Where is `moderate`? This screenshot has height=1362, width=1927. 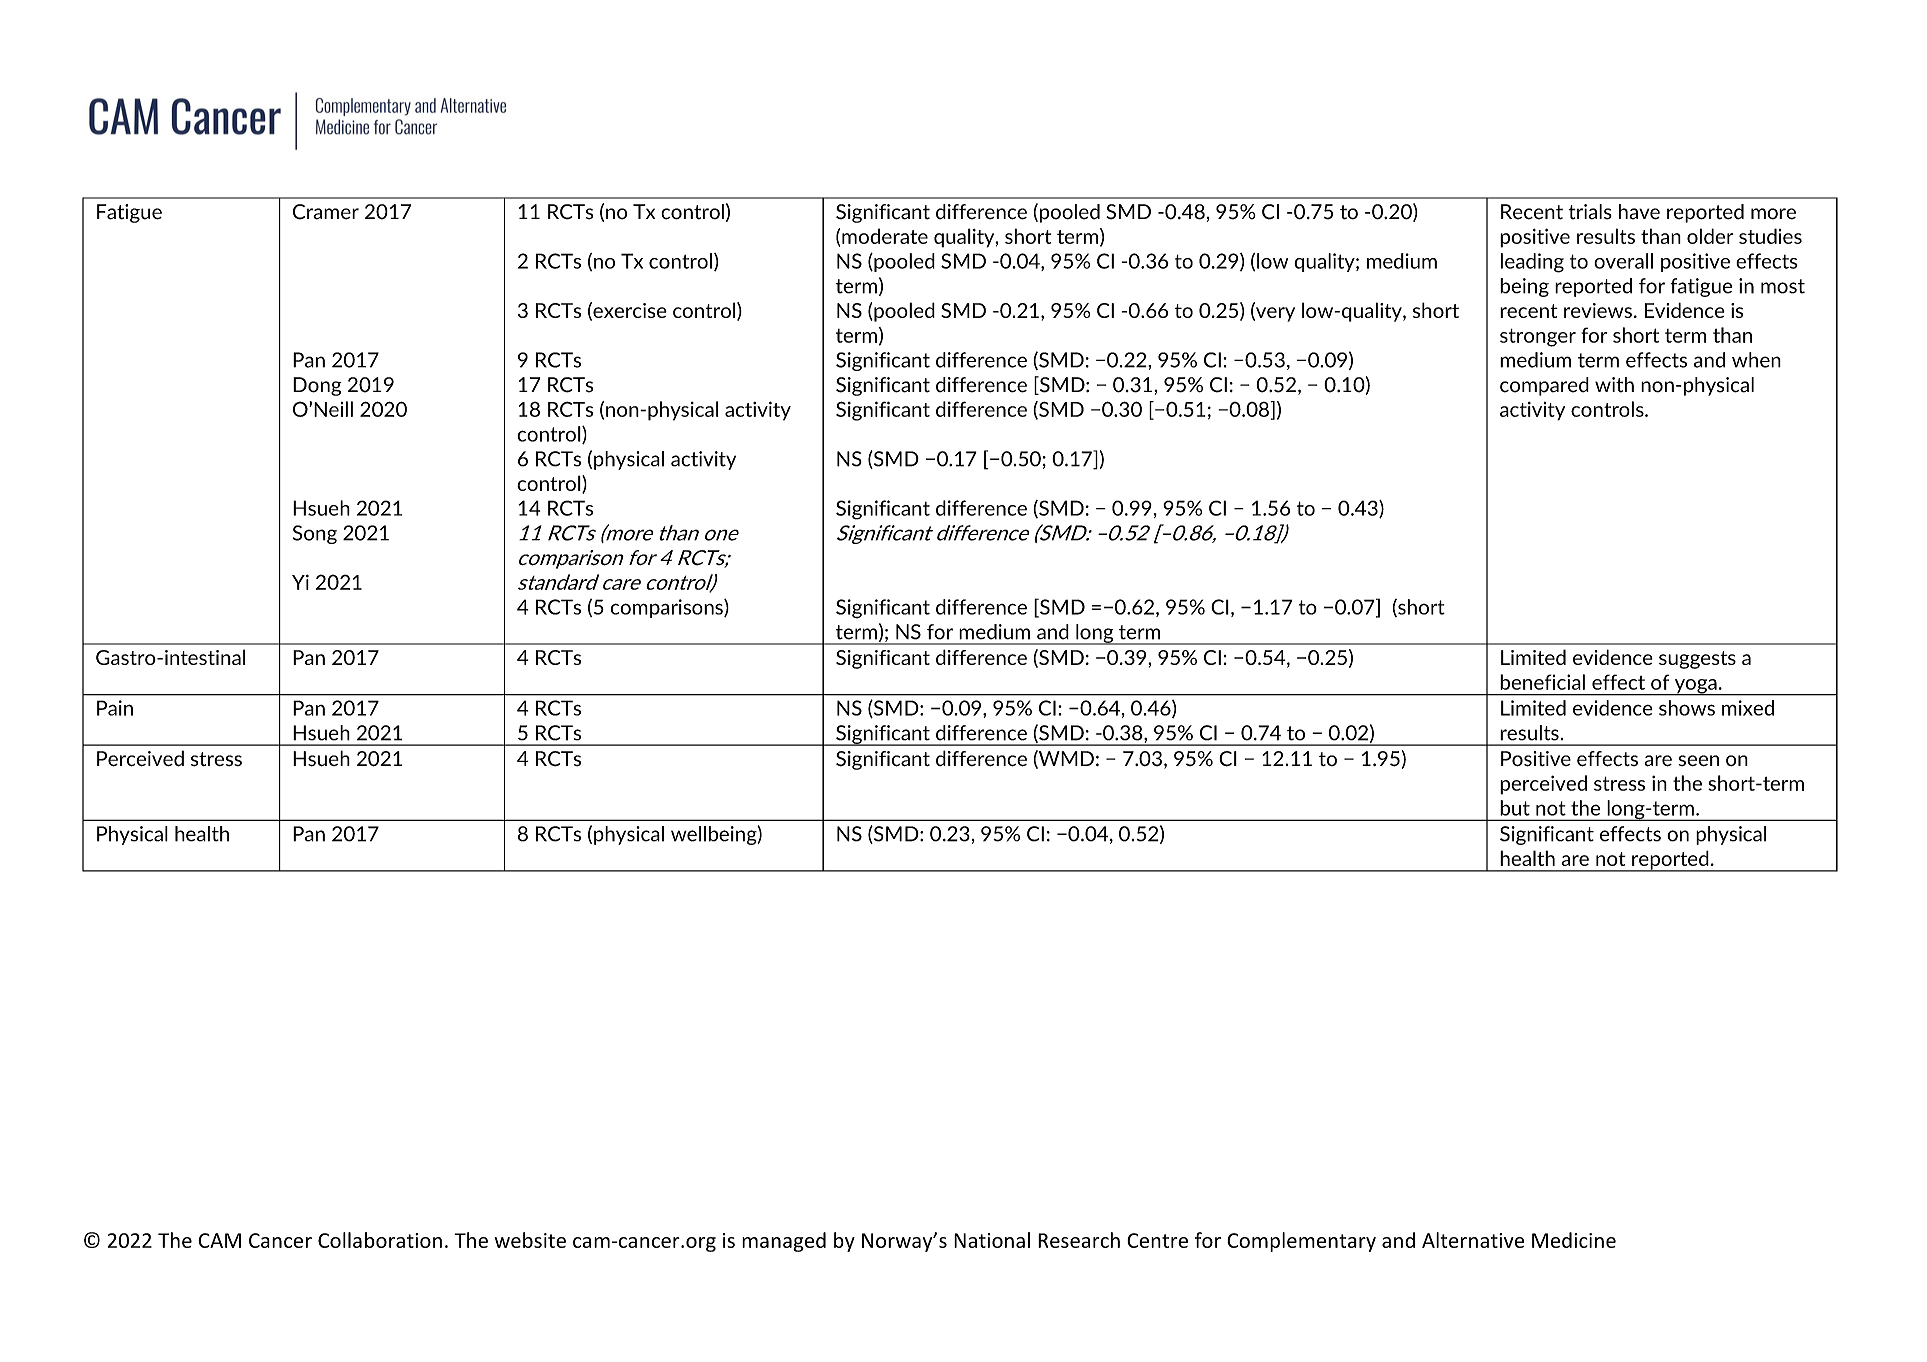
moderate is located at coordinates (885, 236).
